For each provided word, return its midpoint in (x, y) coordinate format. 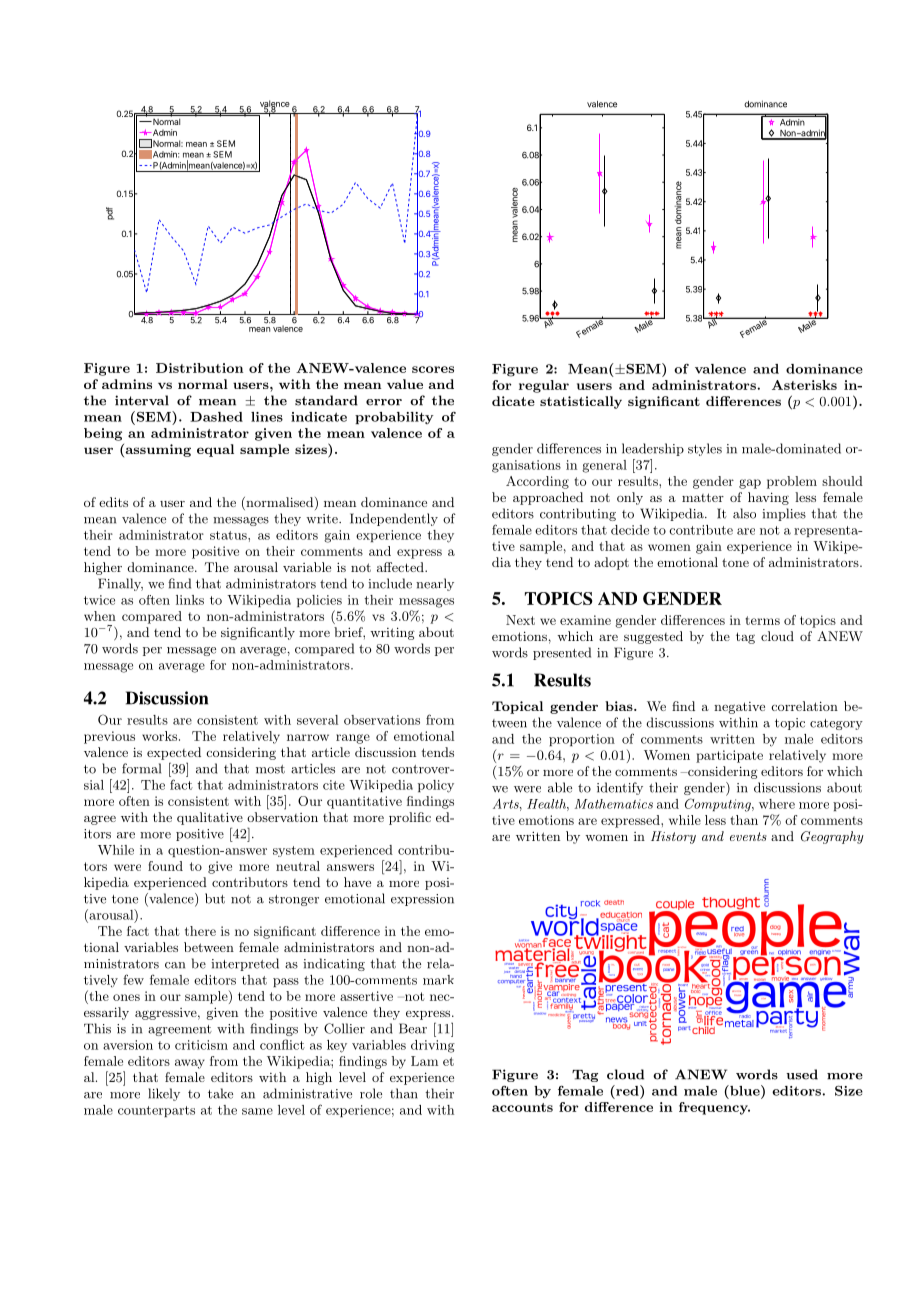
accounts (522, 1107)
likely (164, 1094)
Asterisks (804, 385)
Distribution (199, 368)
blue (745, 1090)
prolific (410, 818)
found (165, 866)
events (748, 836)
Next (520, 620)
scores (433, 369)
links (190, 600)
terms (762, 620)
